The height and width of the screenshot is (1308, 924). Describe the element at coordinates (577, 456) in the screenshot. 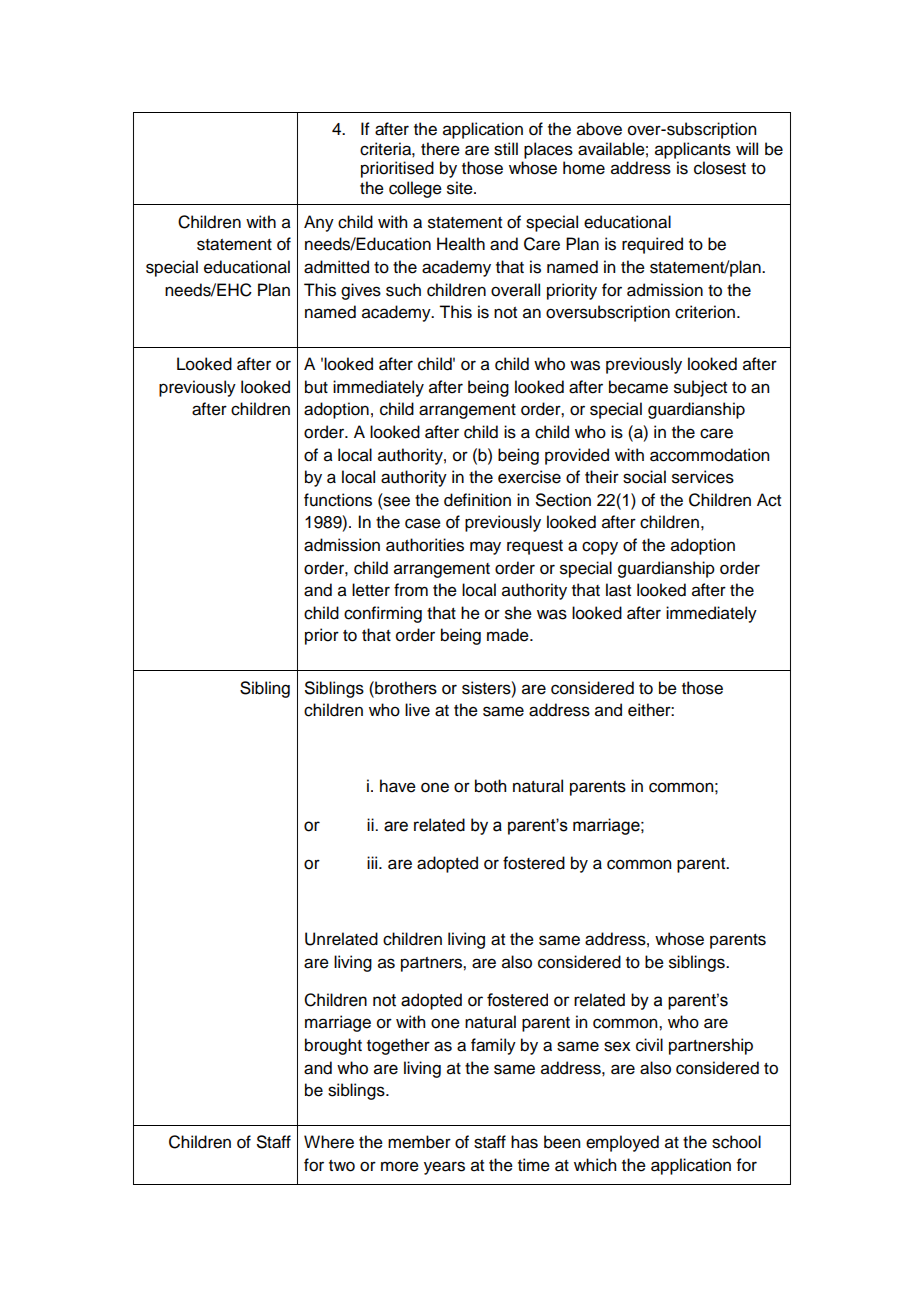

I see `provided` at that location.
